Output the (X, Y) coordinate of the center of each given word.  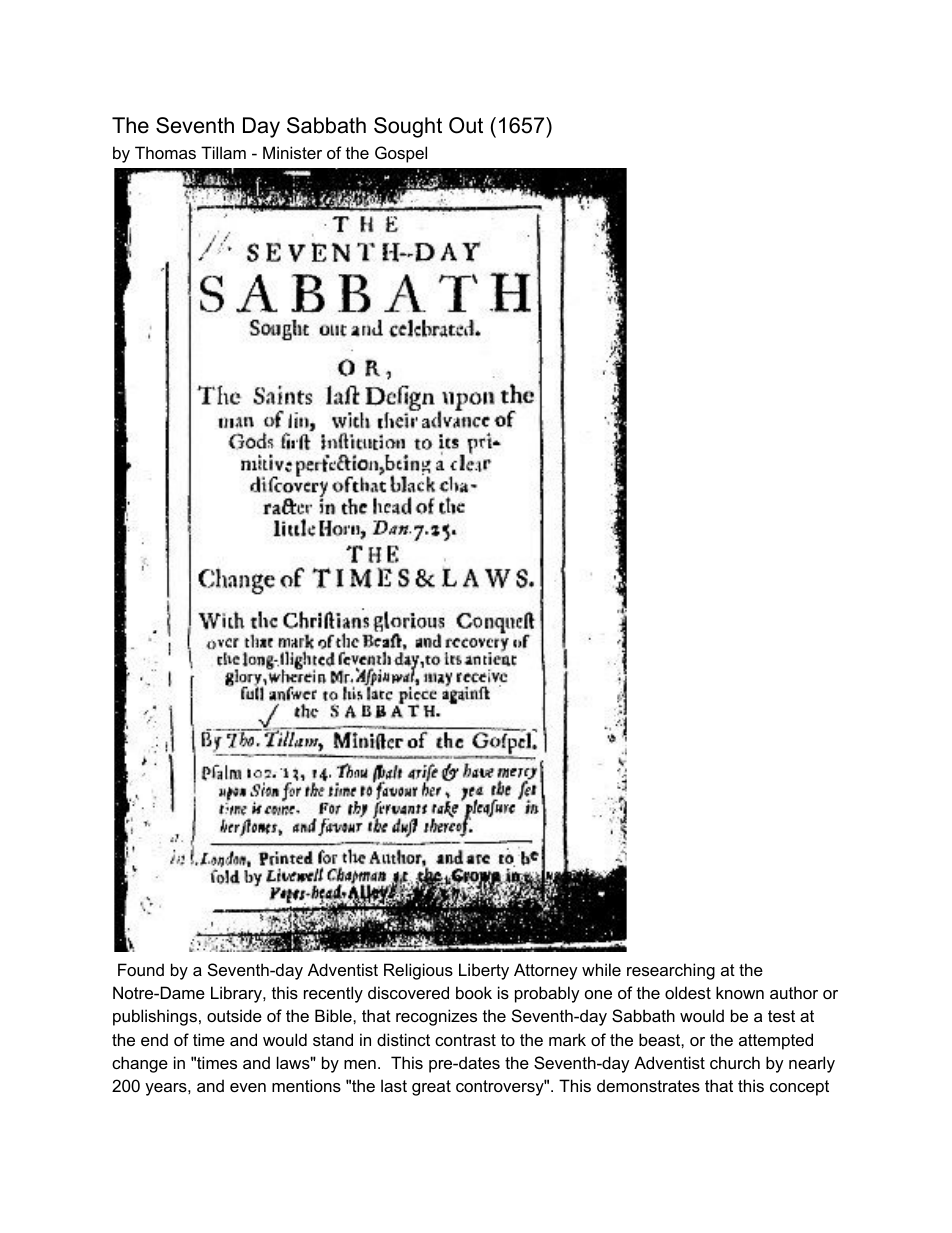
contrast (465, 1040)
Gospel (401, 154)
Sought (408, 127)
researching (671, 971)
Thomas (165, 152)
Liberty (484, 971)
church (735, 1062)
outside (234, 1015)
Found (141, 969)
